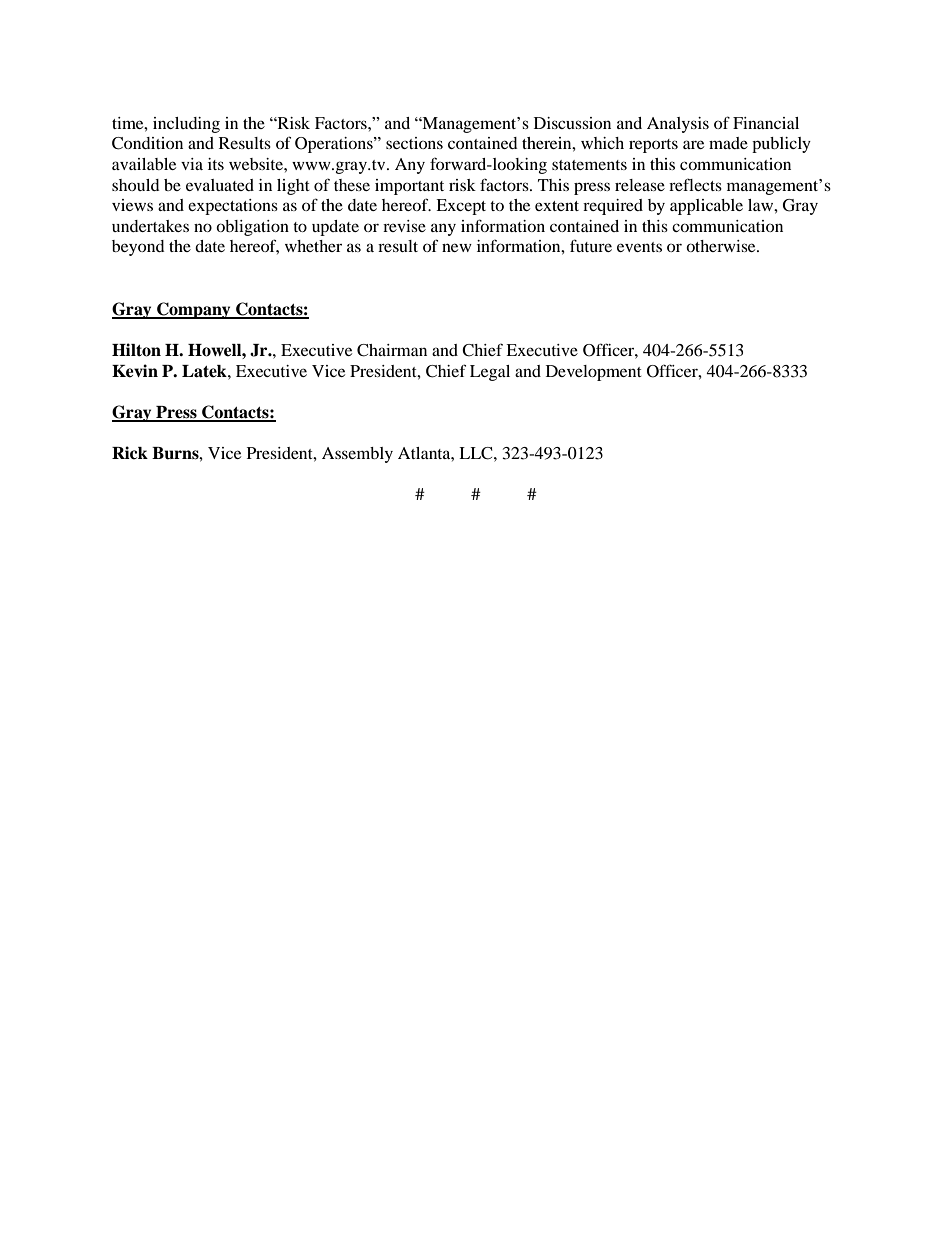  Describe the element at coordinates (252, 228) in the screenshot. I see `obligation` at that location.
